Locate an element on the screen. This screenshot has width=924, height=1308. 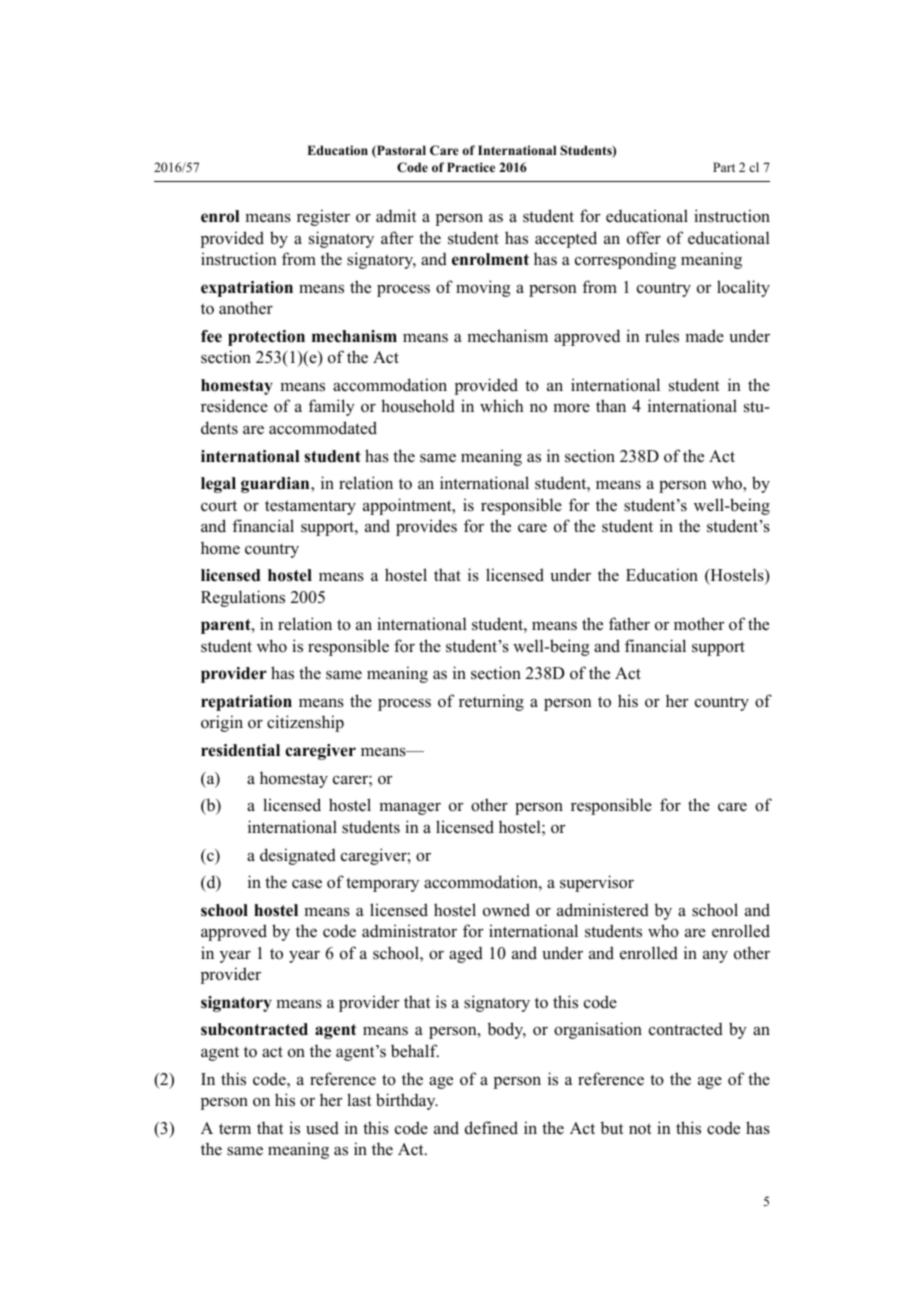
any is located at coordinates (715, 957).
